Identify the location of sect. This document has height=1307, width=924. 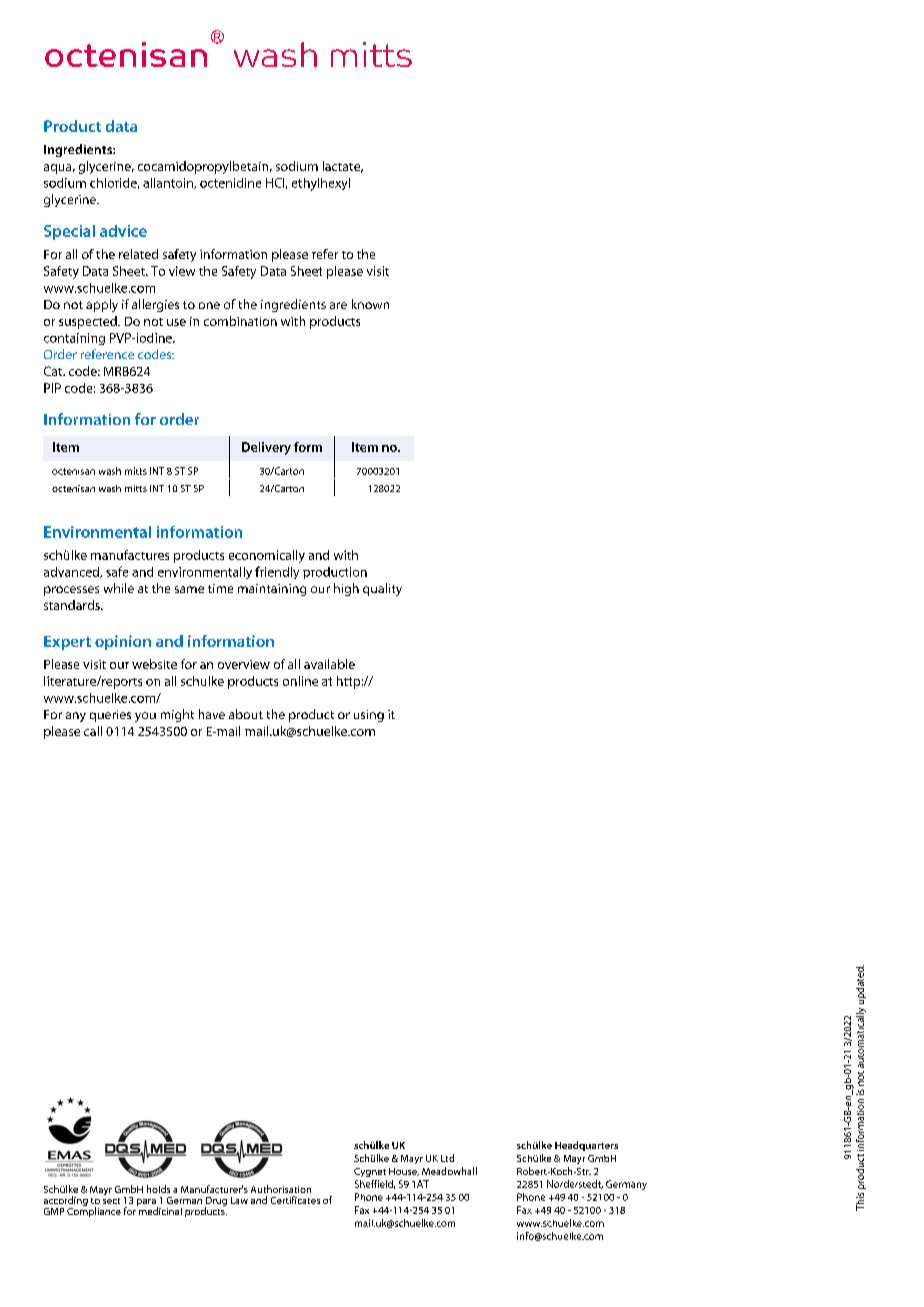
(111, 1201).
